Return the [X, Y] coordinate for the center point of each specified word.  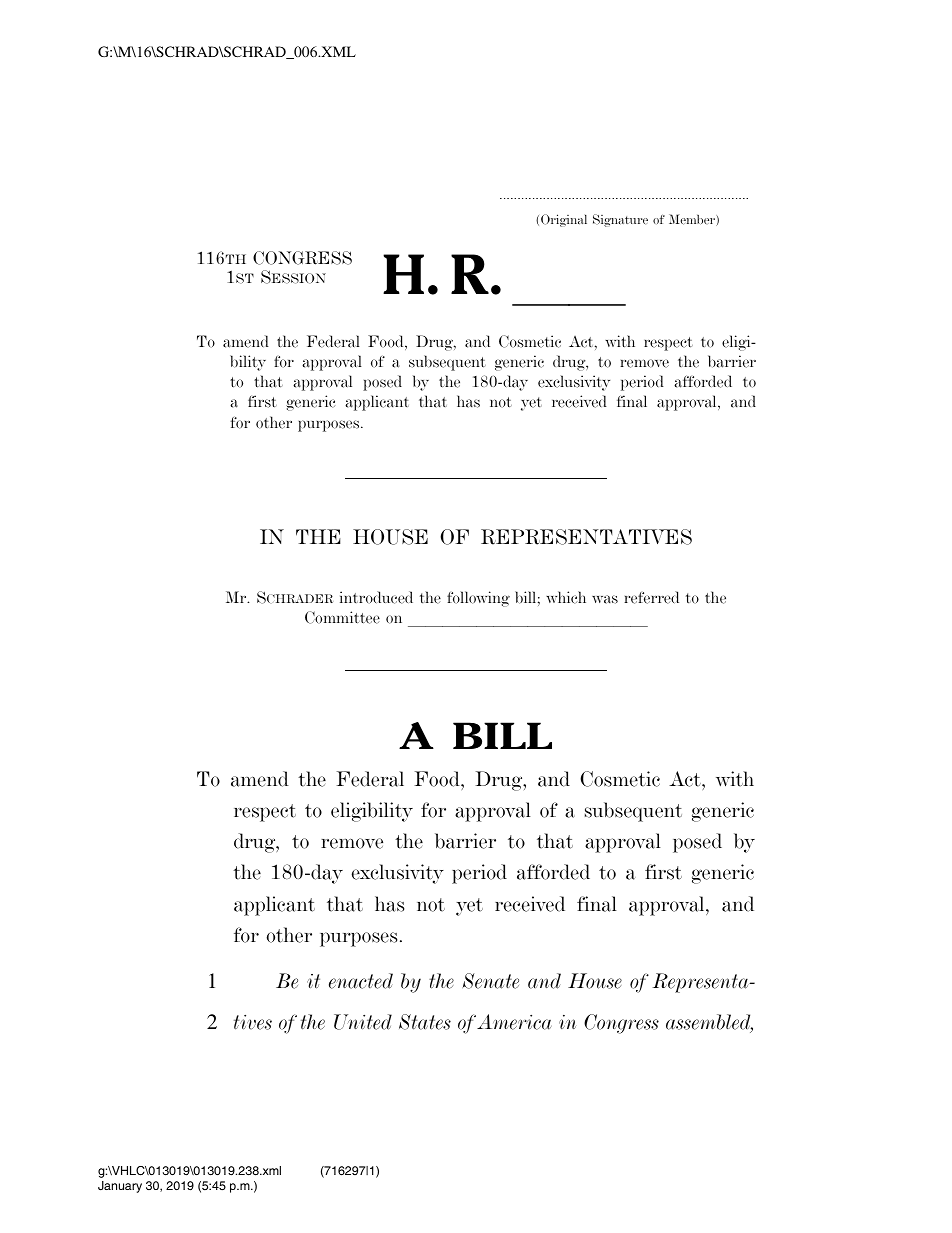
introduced [376, 597]
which [566, 597]
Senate [490, 981]
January [120, 1187]
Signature [620, 220]
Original [564, 220]
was [605, 599]
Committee [342, 617]
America [514, 1022]
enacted [361, 981]
